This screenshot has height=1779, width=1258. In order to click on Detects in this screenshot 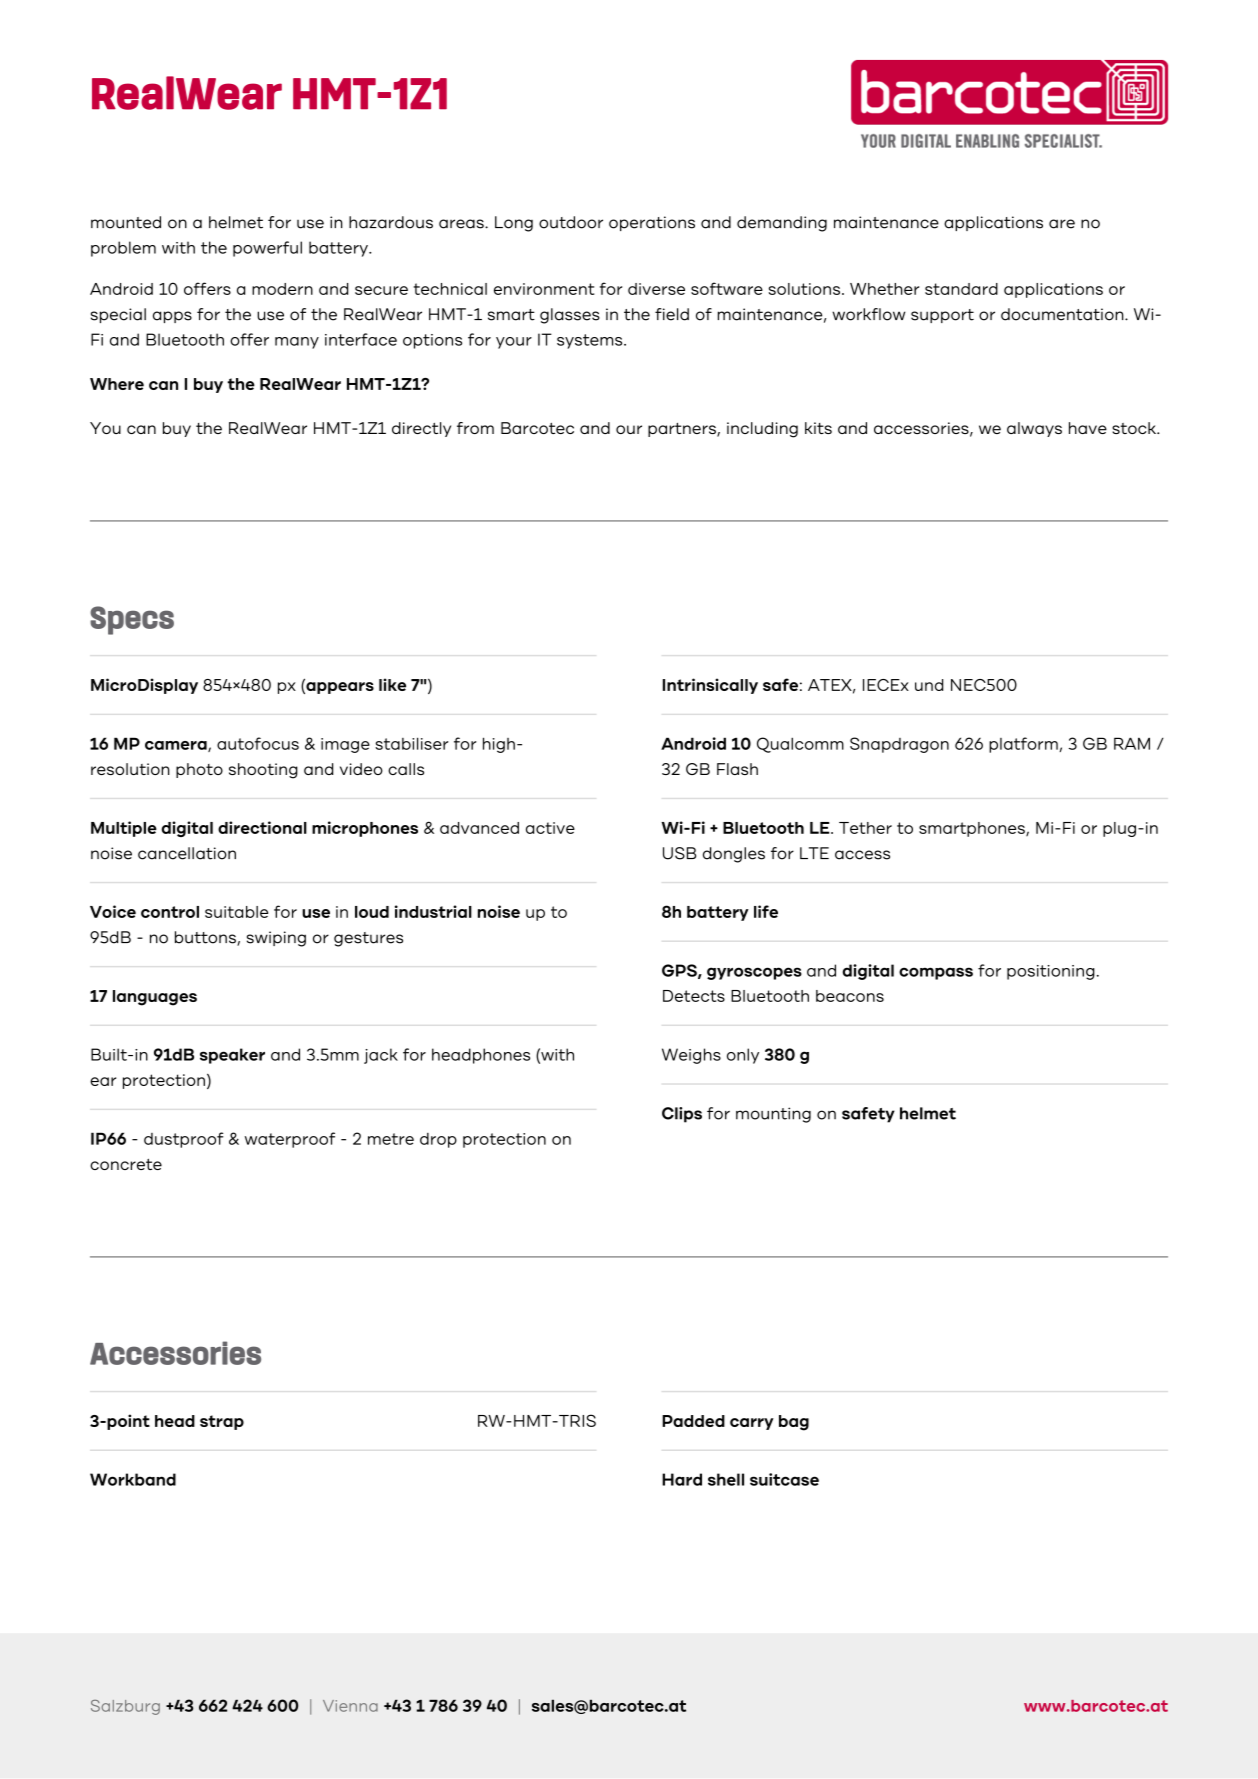, I will do `click(694, 996)`.
